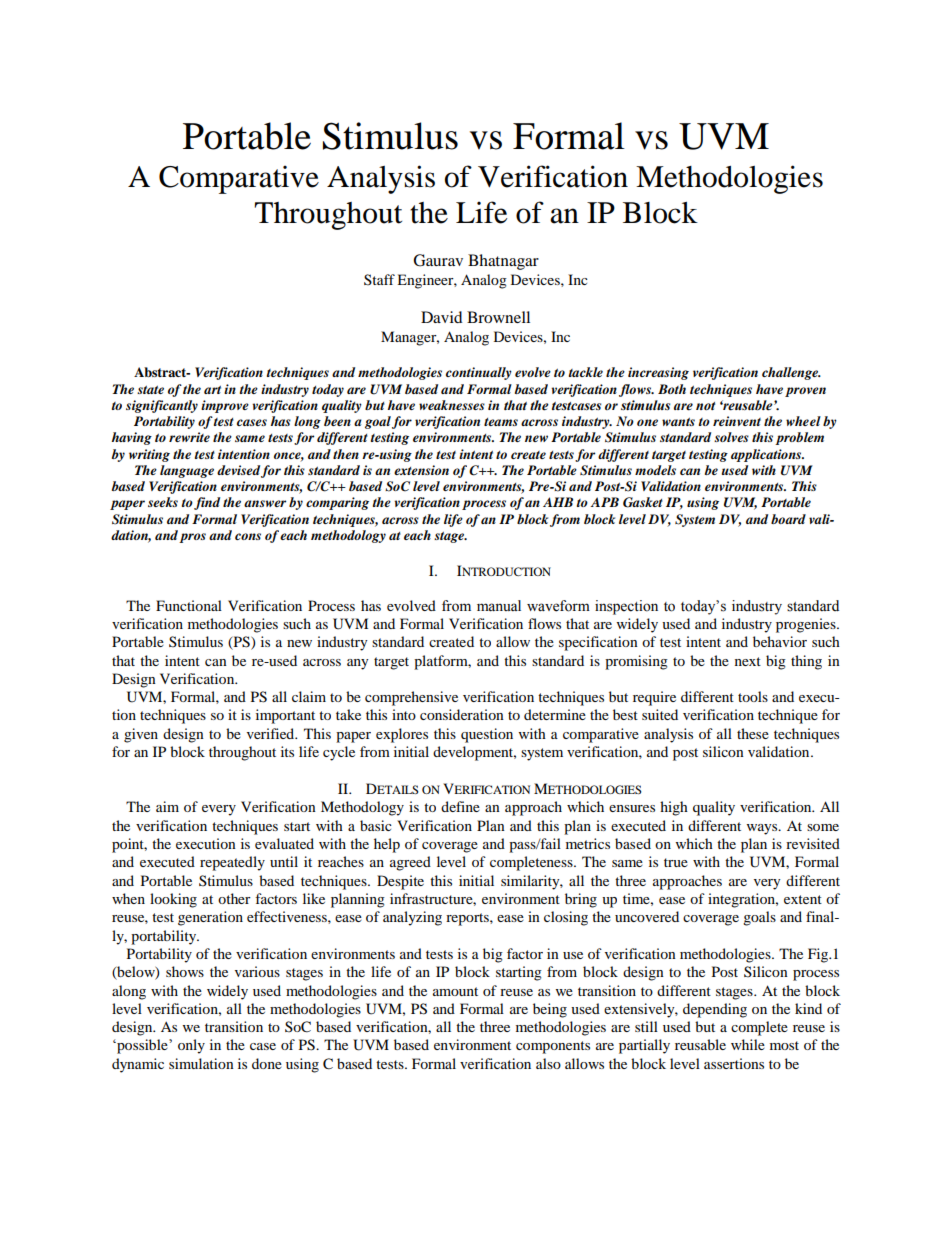 The width and height of the screenshot is (952, 1233). I want to click on next, so click(748, 661).
